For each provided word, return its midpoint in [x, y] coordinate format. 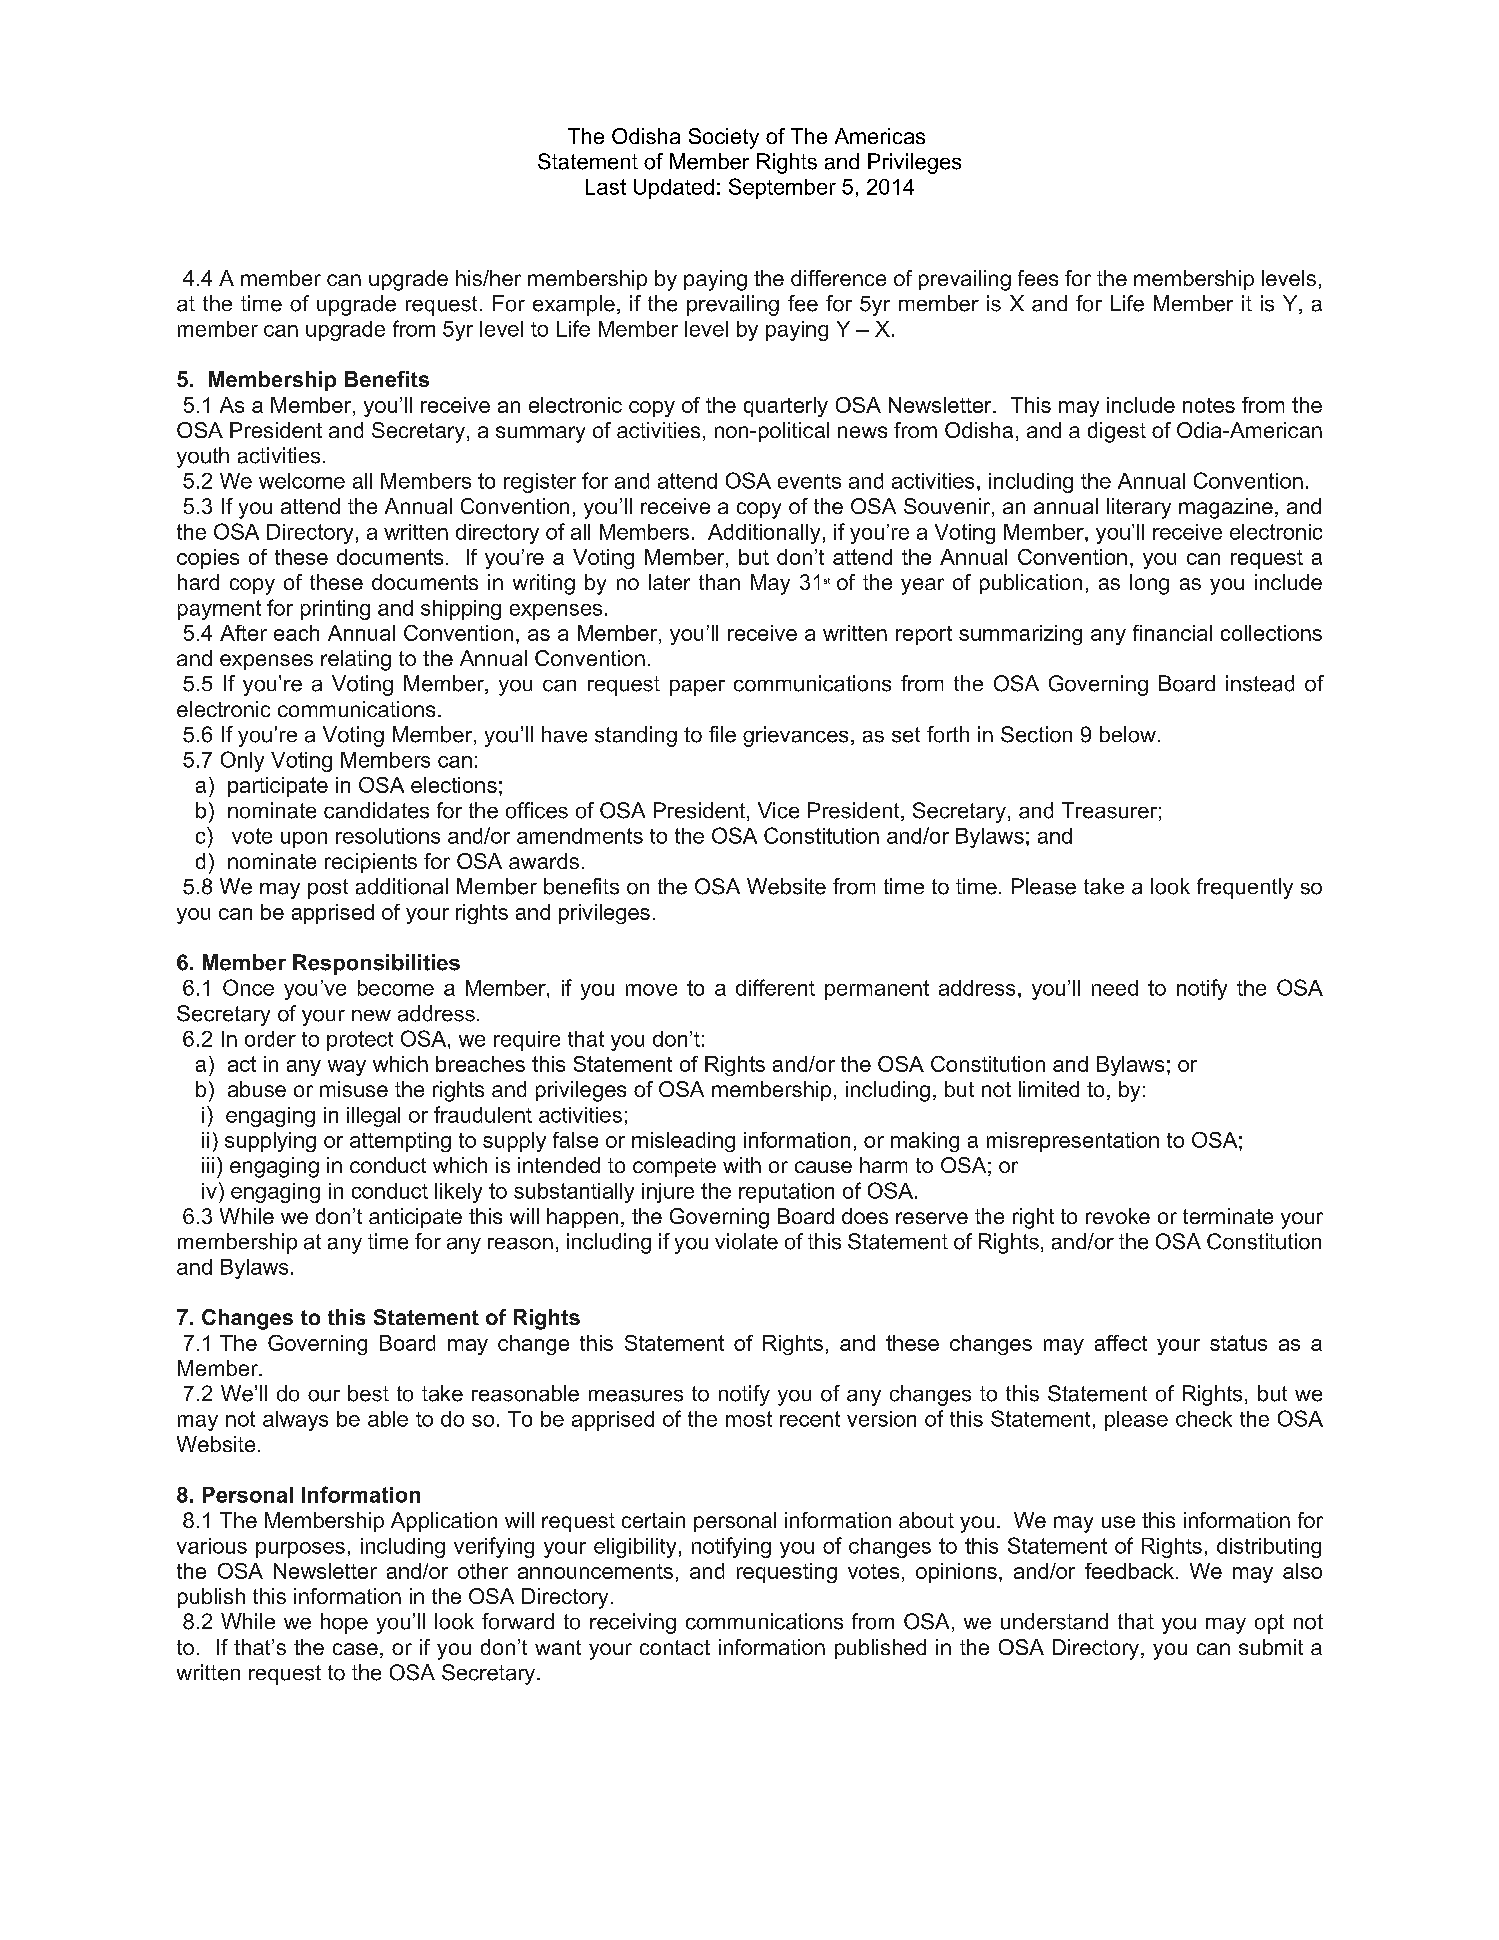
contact [675, 1647]
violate [746, 1241]
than [719, 582]
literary [1139, 508]
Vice [778, 810]
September [782, 188]
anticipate [415, 1218]
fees [1038, 278]
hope [344, 1623]
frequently [1245, 888]
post [328, 889]
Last [606, 187]
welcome [302, 481]
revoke [1118, 1216]
